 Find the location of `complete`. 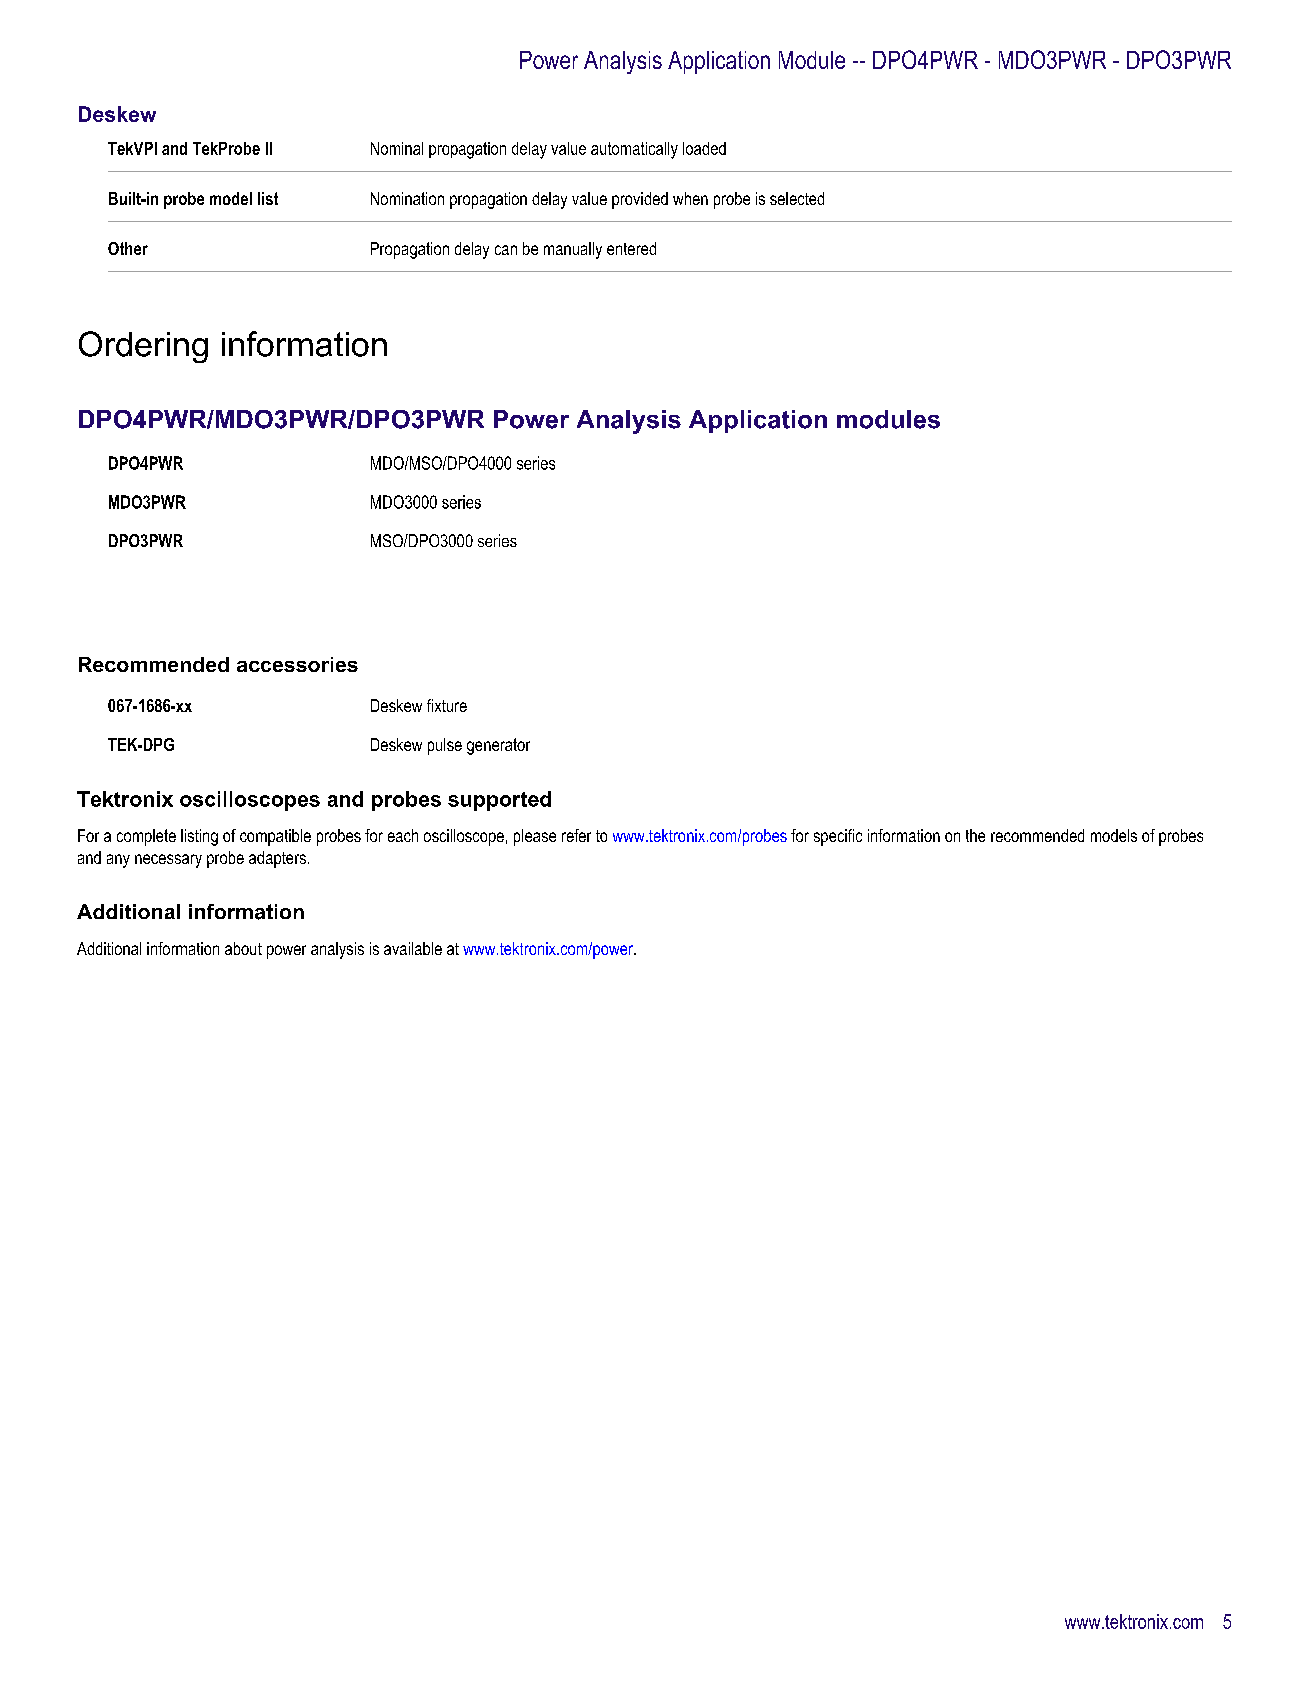

complete is located at coordinates (146, 837).
